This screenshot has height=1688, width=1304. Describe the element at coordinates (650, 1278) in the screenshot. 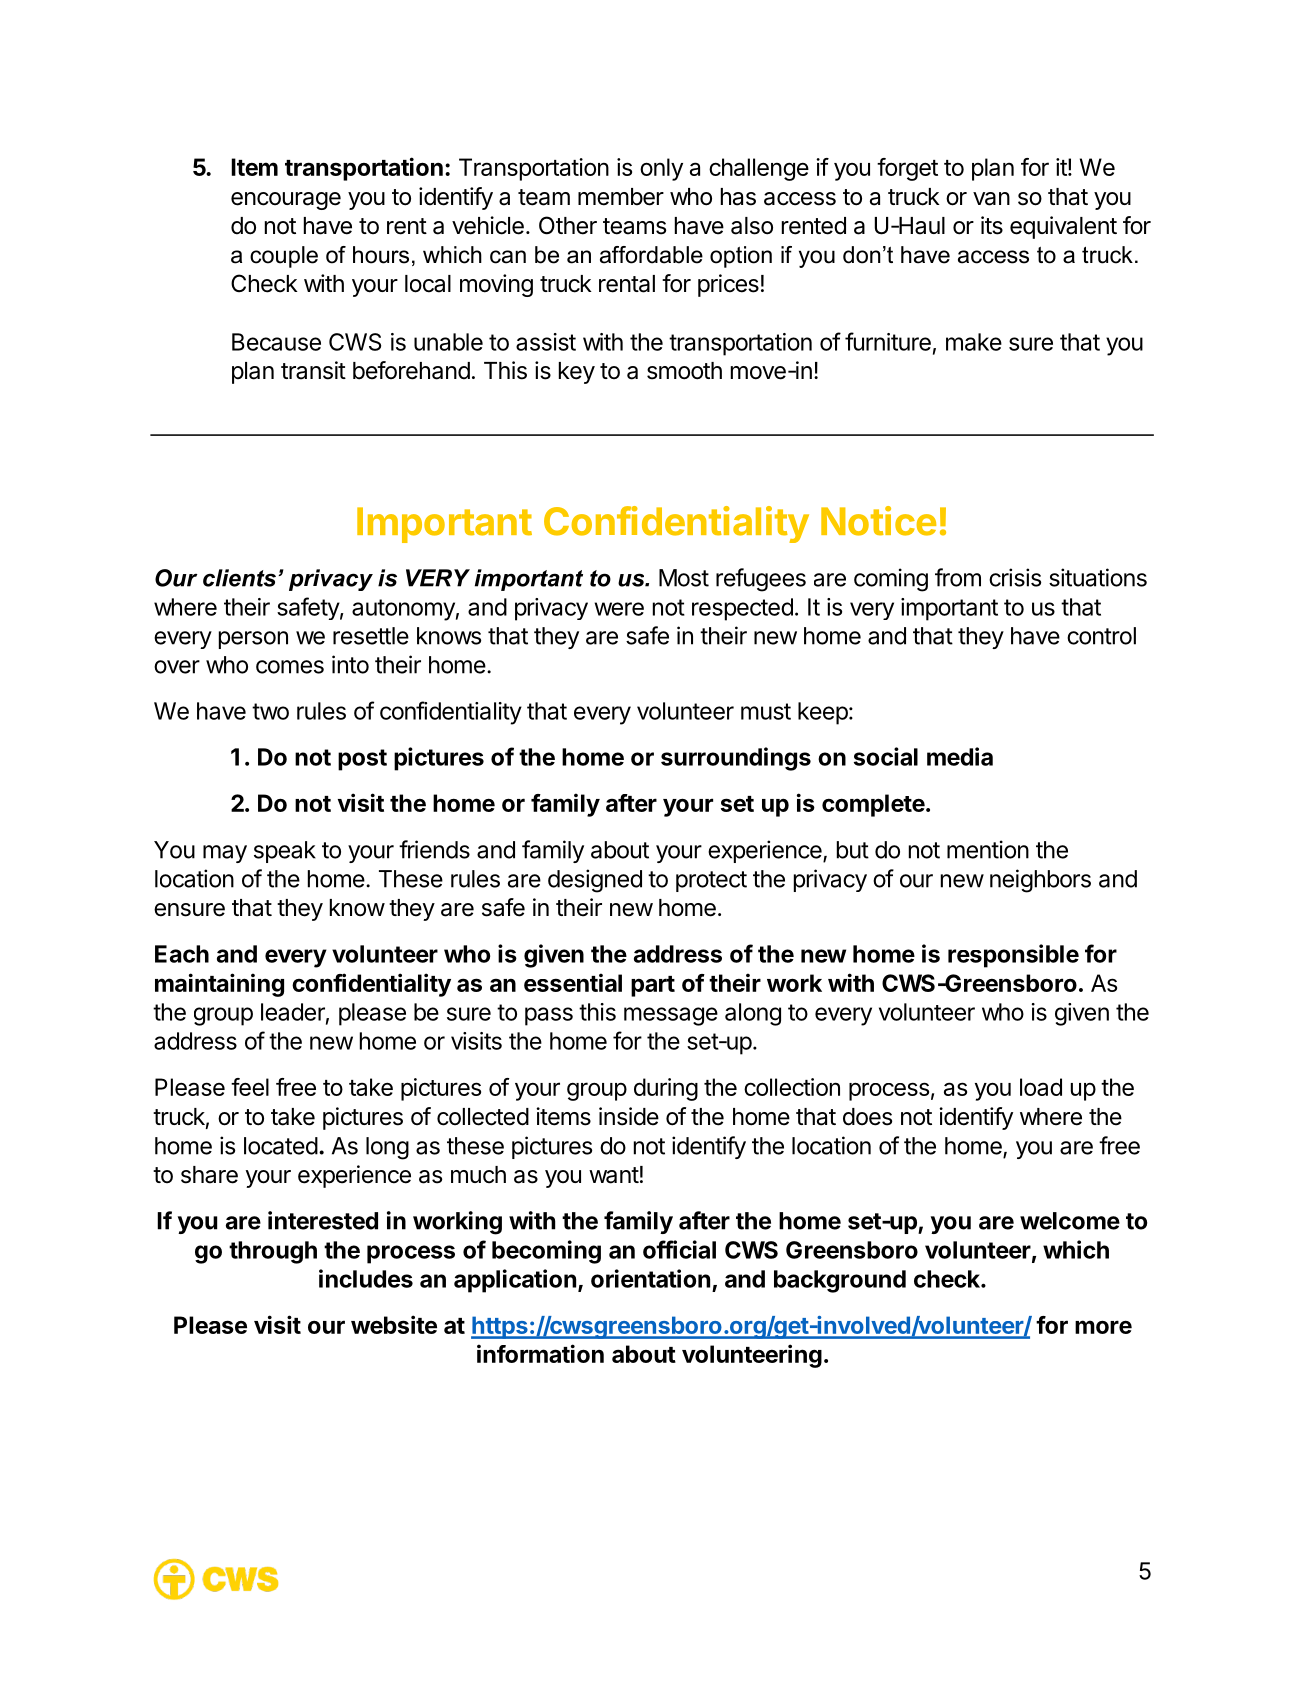

I see `orientation` at that location.
